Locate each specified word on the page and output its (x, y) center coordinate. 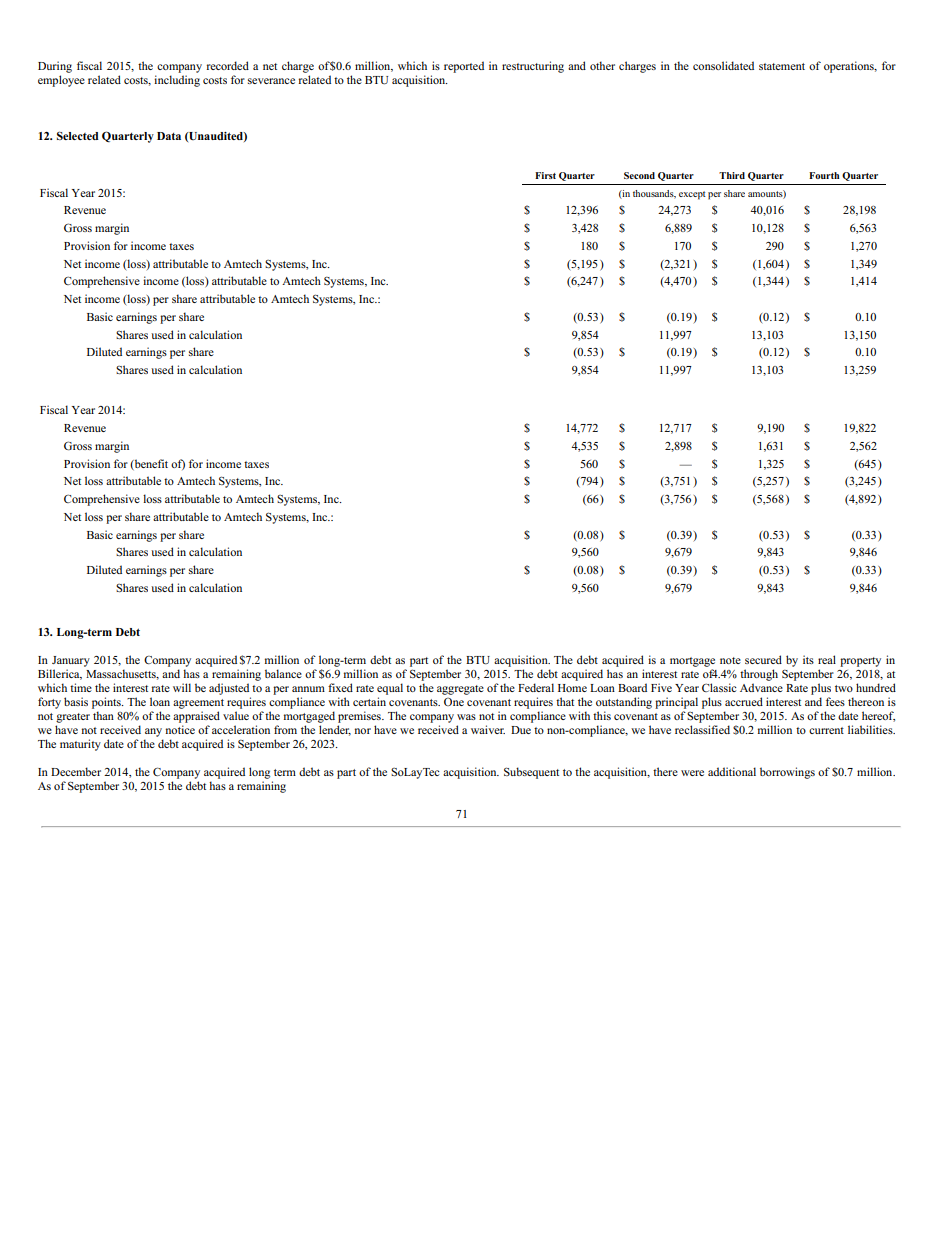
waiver (488, 729)
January (71, 661)
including (177, 81)
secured (763, 659)
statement (782, 66)
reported (464, 67)
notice (180, 729)
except (692, 195)
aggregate (460, 690)
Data (169, 136)
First (545, 175)
